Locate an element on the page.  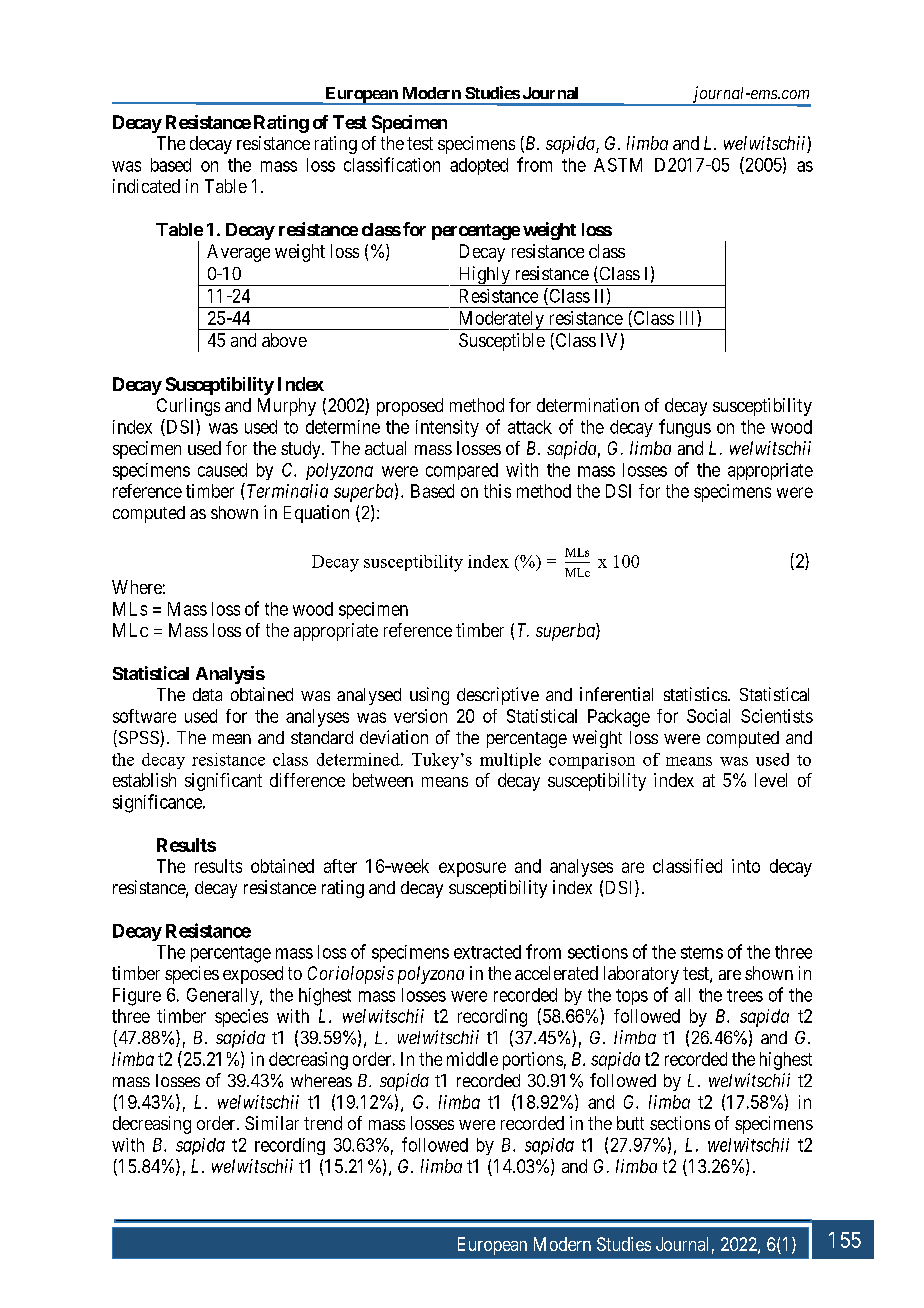
butt is located at coordinates (630, 1123).
